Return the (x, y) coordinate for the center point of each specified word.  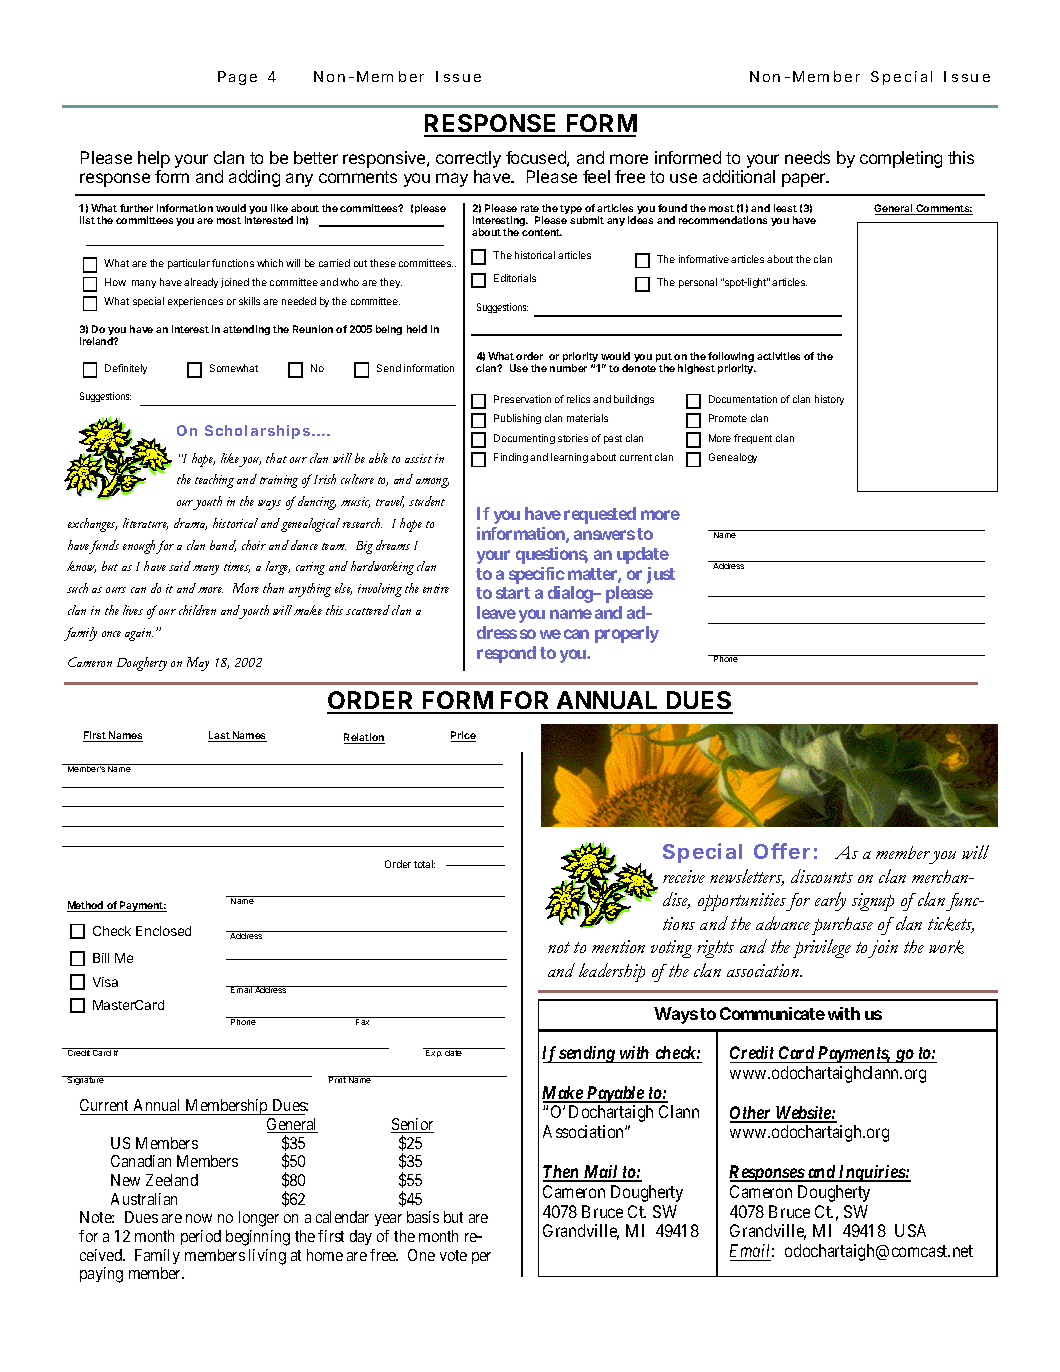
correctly (468, 159)
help (154, 159)
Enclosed (163, 931)
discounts (822, 876)
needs (807, 157)
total (424, 864)
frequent (753, 439)
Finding (511, 458)
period (201, 1237)
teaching (214, 481)
